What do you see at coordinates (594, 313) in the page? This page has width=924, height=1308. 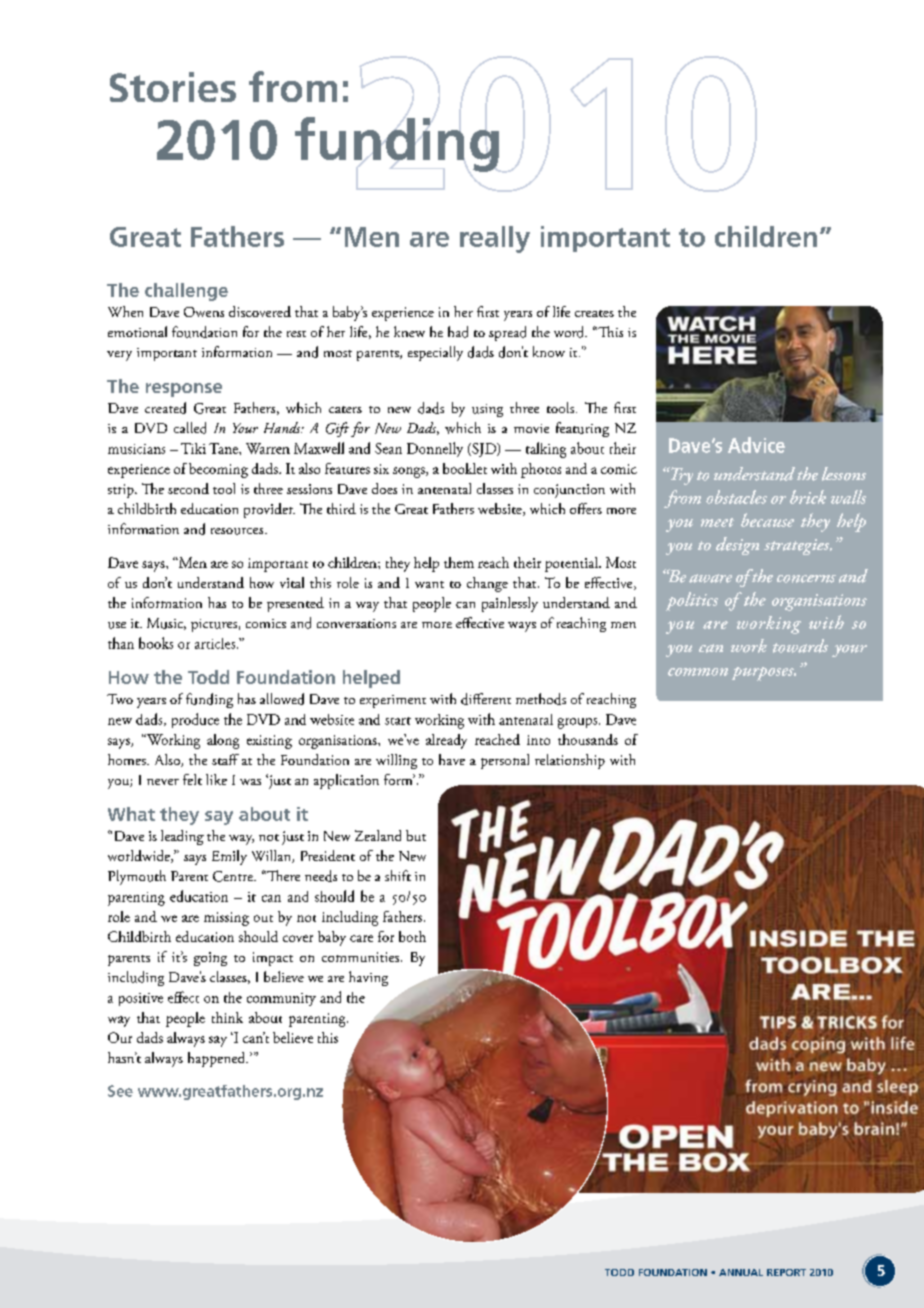 I see `creates` at bounding box center [594, 313].
